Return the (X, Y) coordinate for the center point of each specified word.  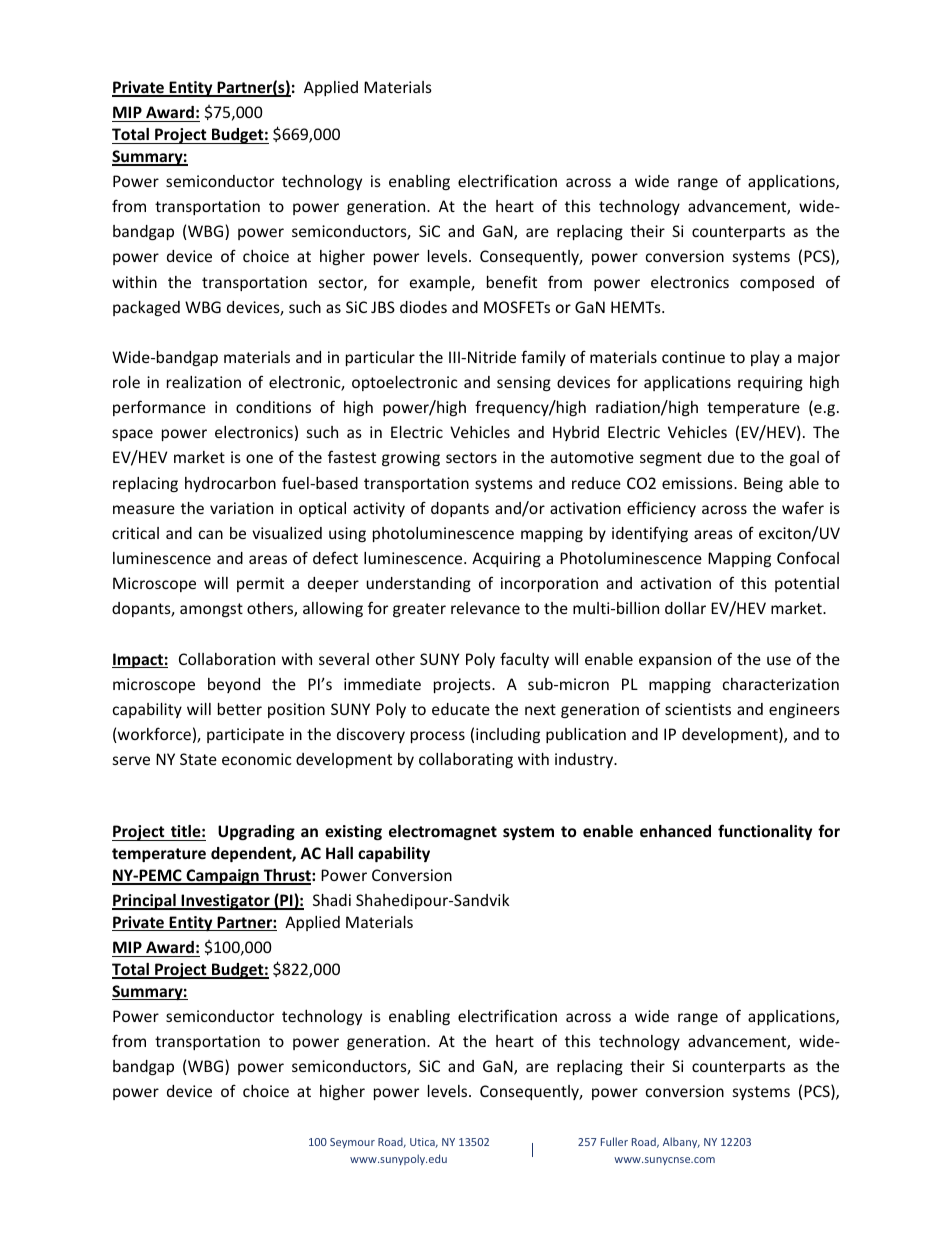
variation (241, 508)
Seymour (352, 1143)
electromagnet (443, 832)
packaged (146, 308)
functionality (765, 832)
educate (461, 709)
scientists (698, 709)
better (240, 709)
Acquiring (506, 559)
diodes (423, 307)
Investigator (225, 902)
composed (777, 283)
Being (763, 484)
